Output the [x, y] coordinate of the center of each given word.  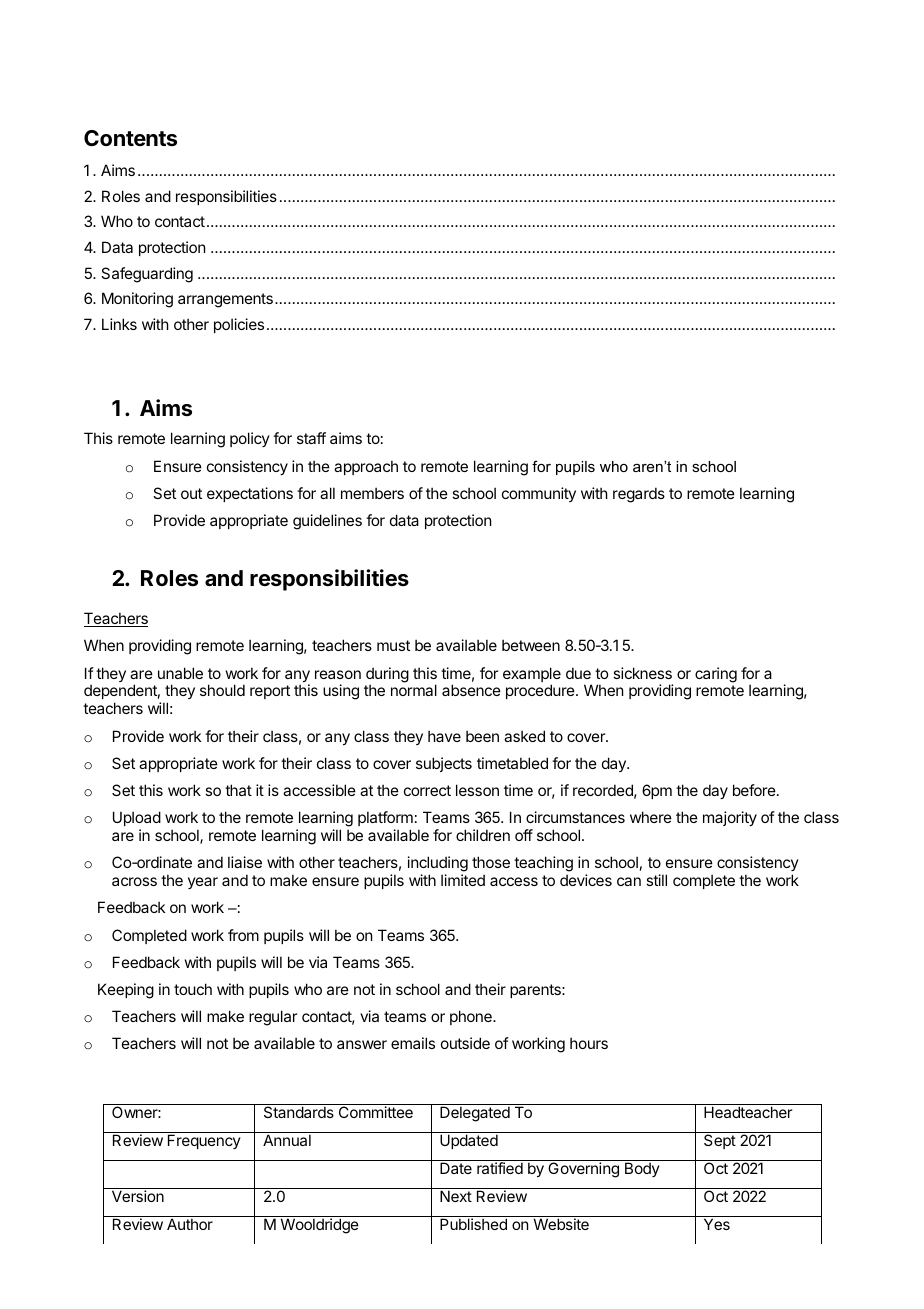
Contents [130, 138]
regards [639, 495]
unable [180, 673]
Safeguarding [147, 275]
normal [414, 690]
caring [716, 675]
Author [190, 1224]
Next [456, 1196]
